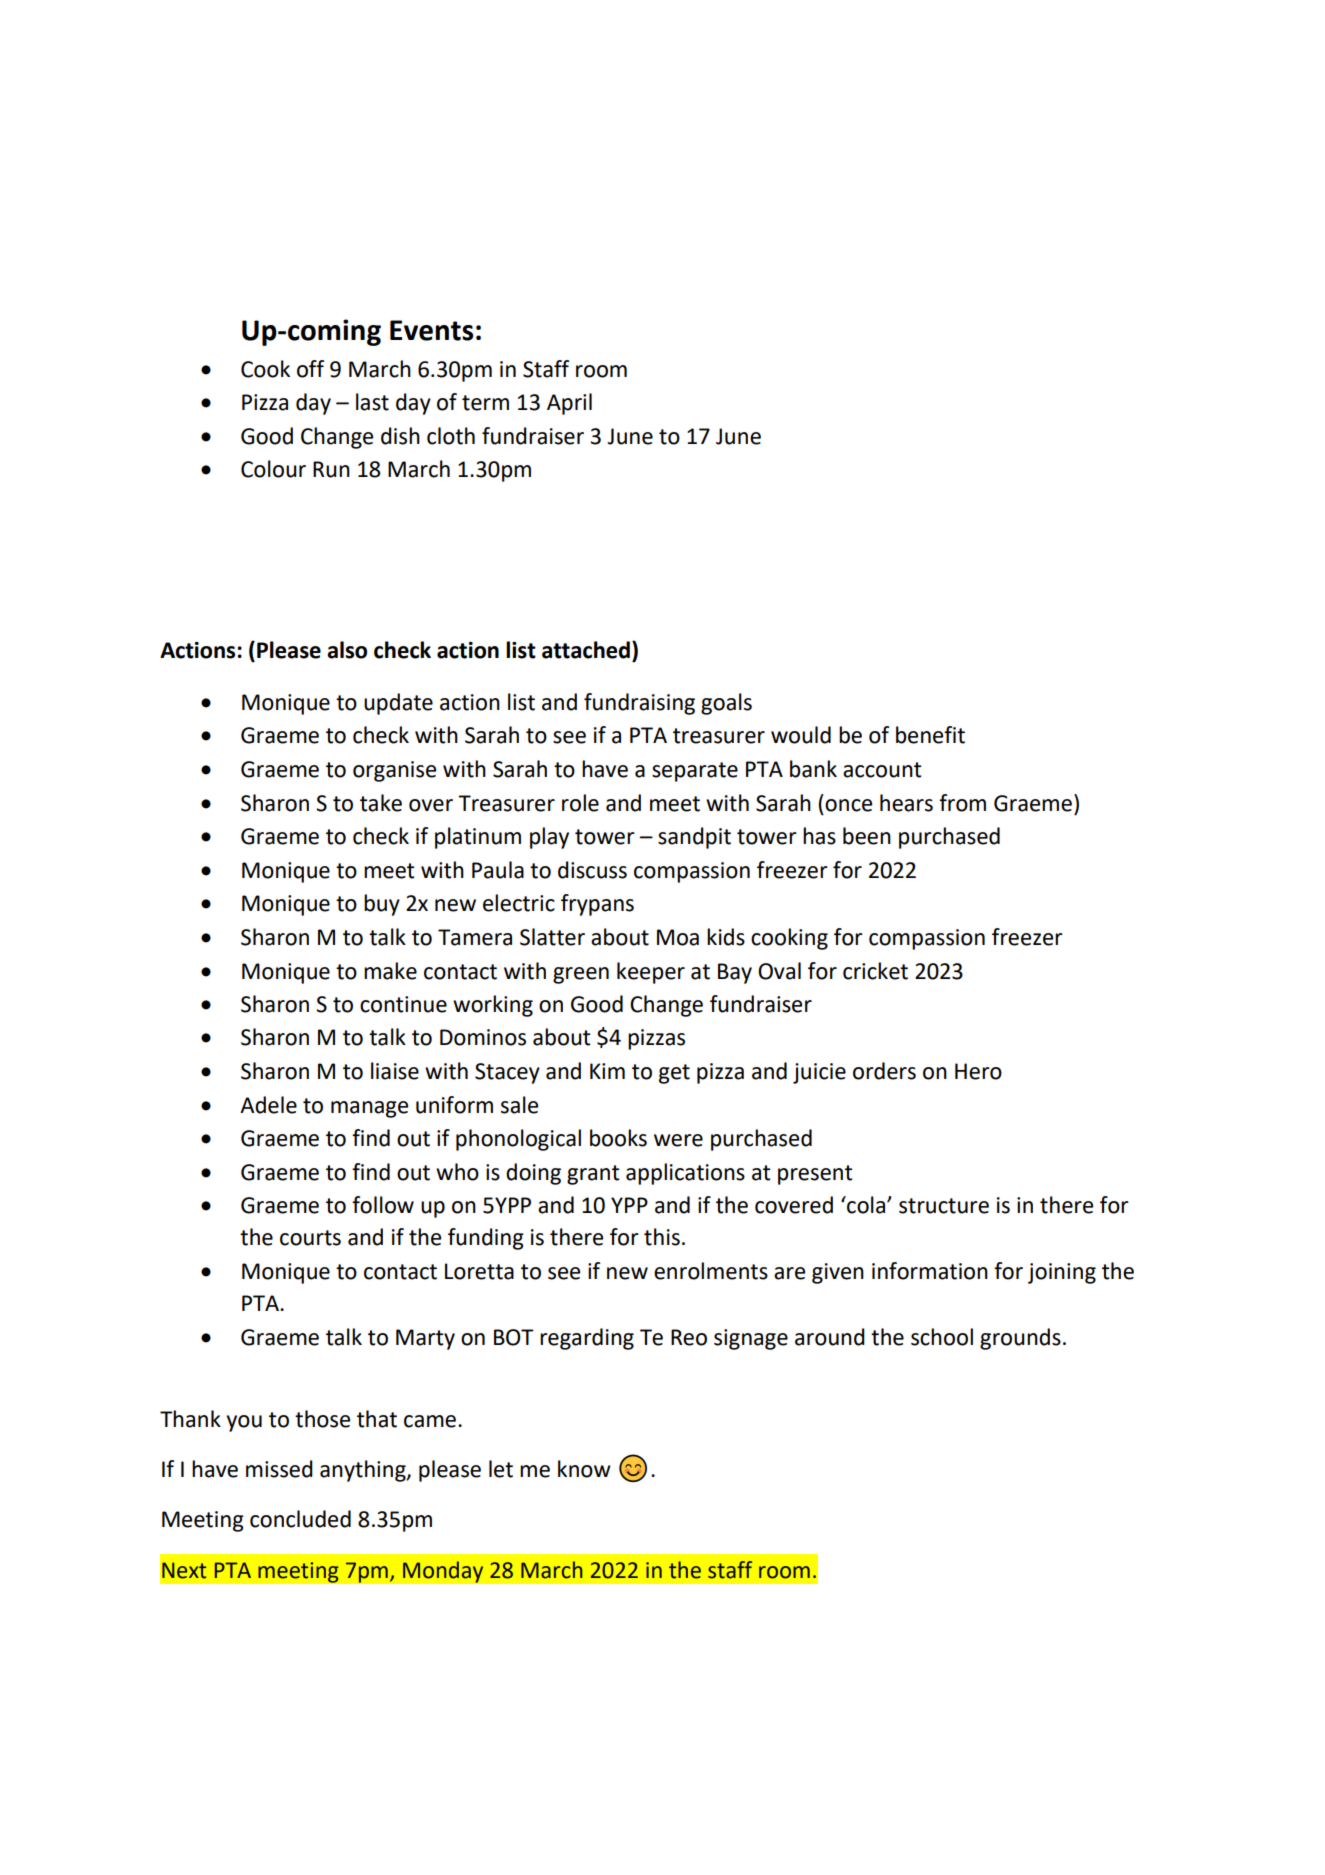  What do you see at coordinates (569, 404) in the page?
I see `April` at bounding box center [569, 404].
